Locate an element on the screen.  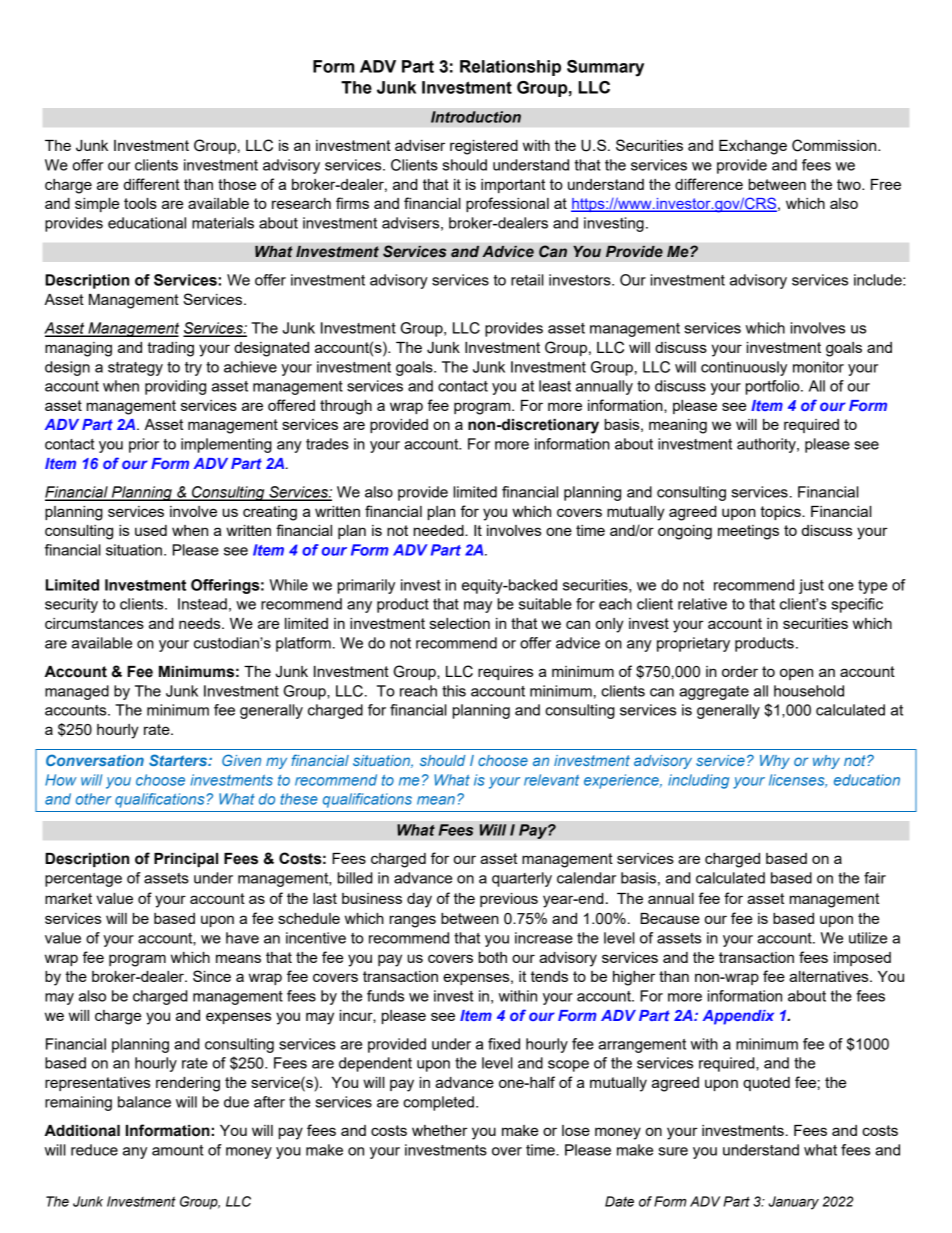
needs is located at coordinates (201, 623).
